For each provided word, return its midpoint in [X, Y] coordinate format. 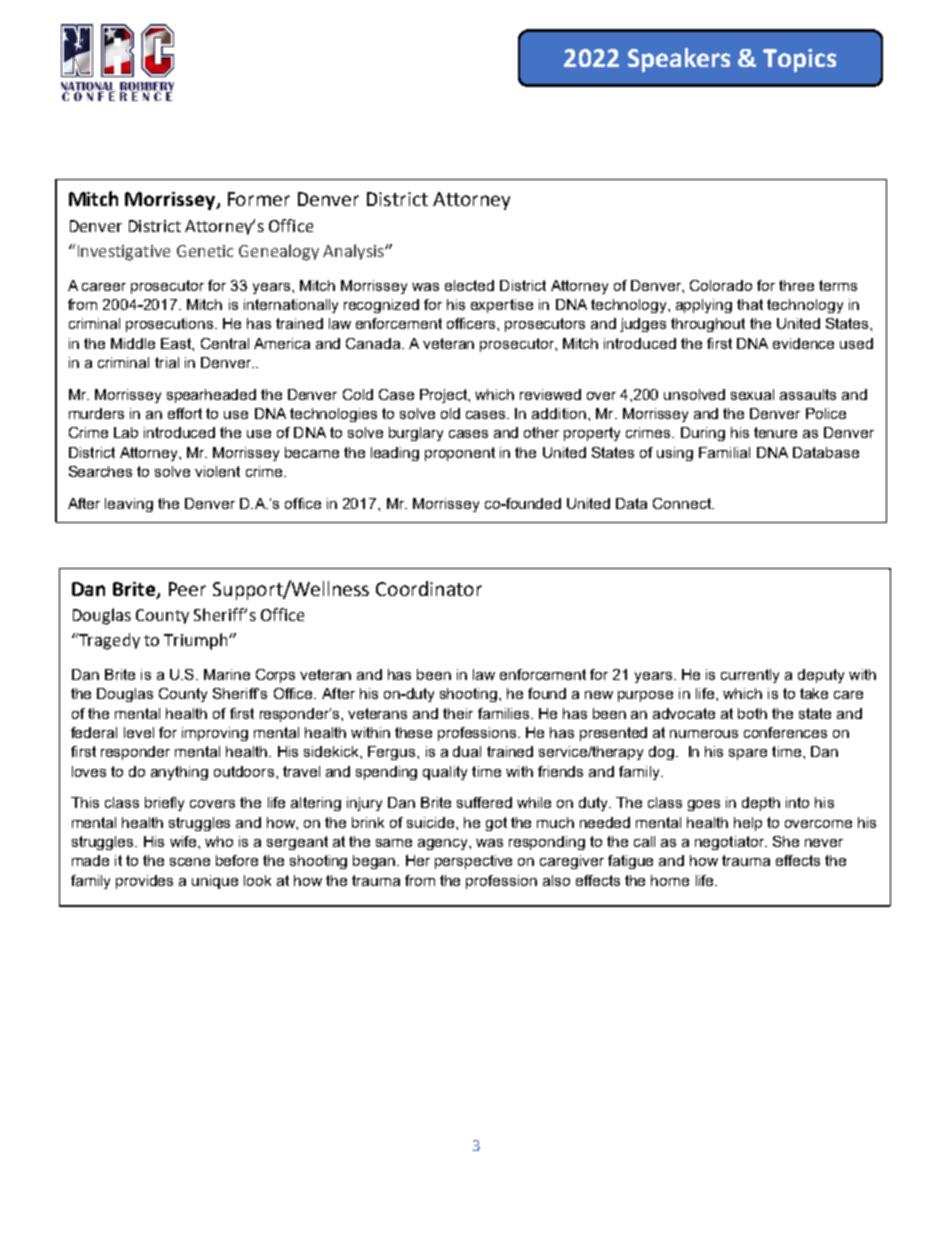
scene [190, 862]
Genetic [205, 251]
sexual [752, 394]
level [139, 732]
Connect [683, 503]
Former [259, 199]
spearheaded [211, 396]
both [752, 713]
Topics [799, 60]
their [458, 713]
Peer [187, 589]
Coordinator [429, 588]
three [796, 285]
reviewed [550, 394]
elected [469, 285]
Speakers [679, 60]
